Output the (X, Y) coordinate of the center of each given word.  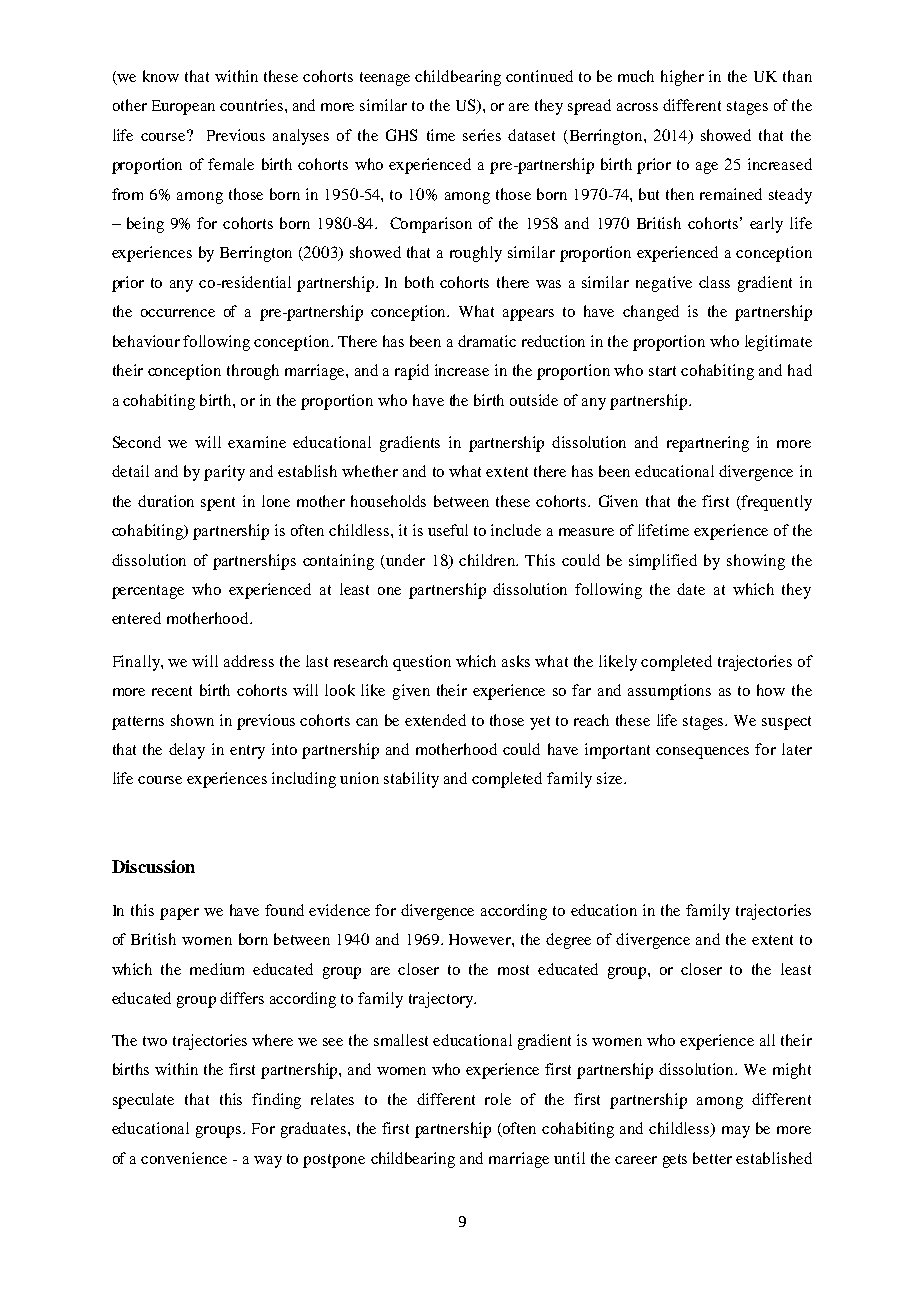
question (422, 663)
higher (682, 78)
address (249, 661)
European (183, 107)
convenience (184, 1158)
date (691, 589)
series (482, 135)
